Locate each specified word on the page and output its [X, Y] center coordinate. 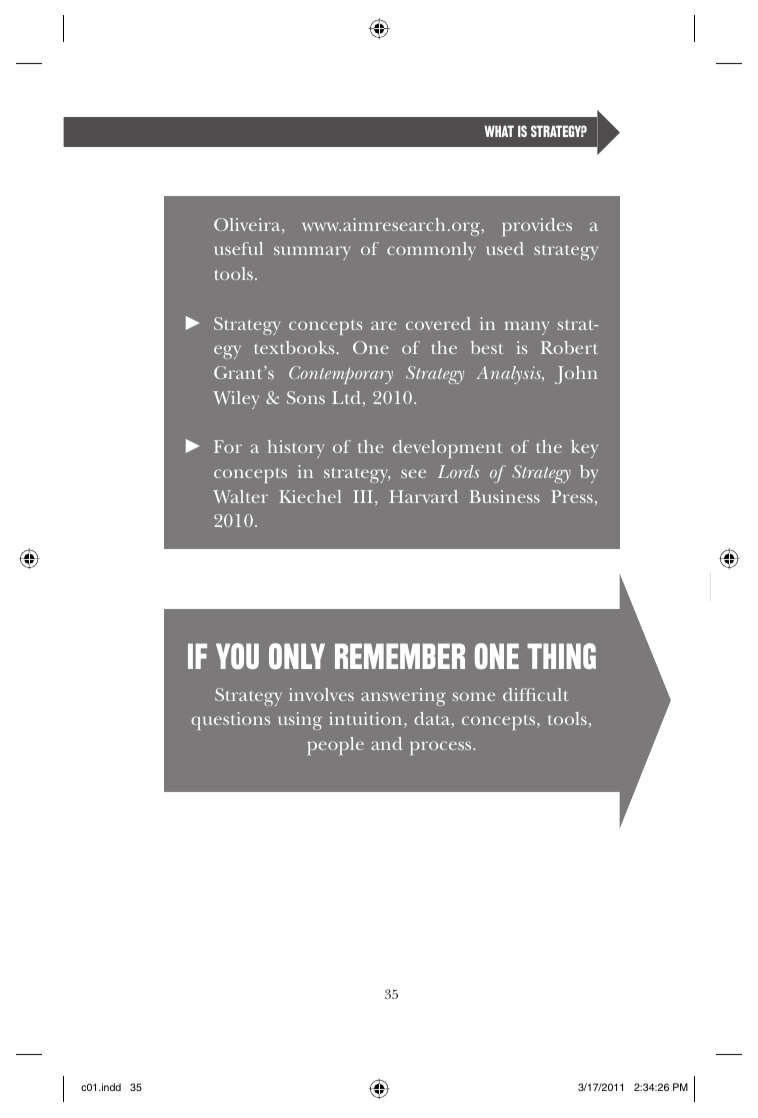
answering [403, 697]
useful [239, 248]
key [584, 449]
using [300, 721]
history [296, 449]
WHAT [499, 131]
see [413, 473]
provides [537, 227]
